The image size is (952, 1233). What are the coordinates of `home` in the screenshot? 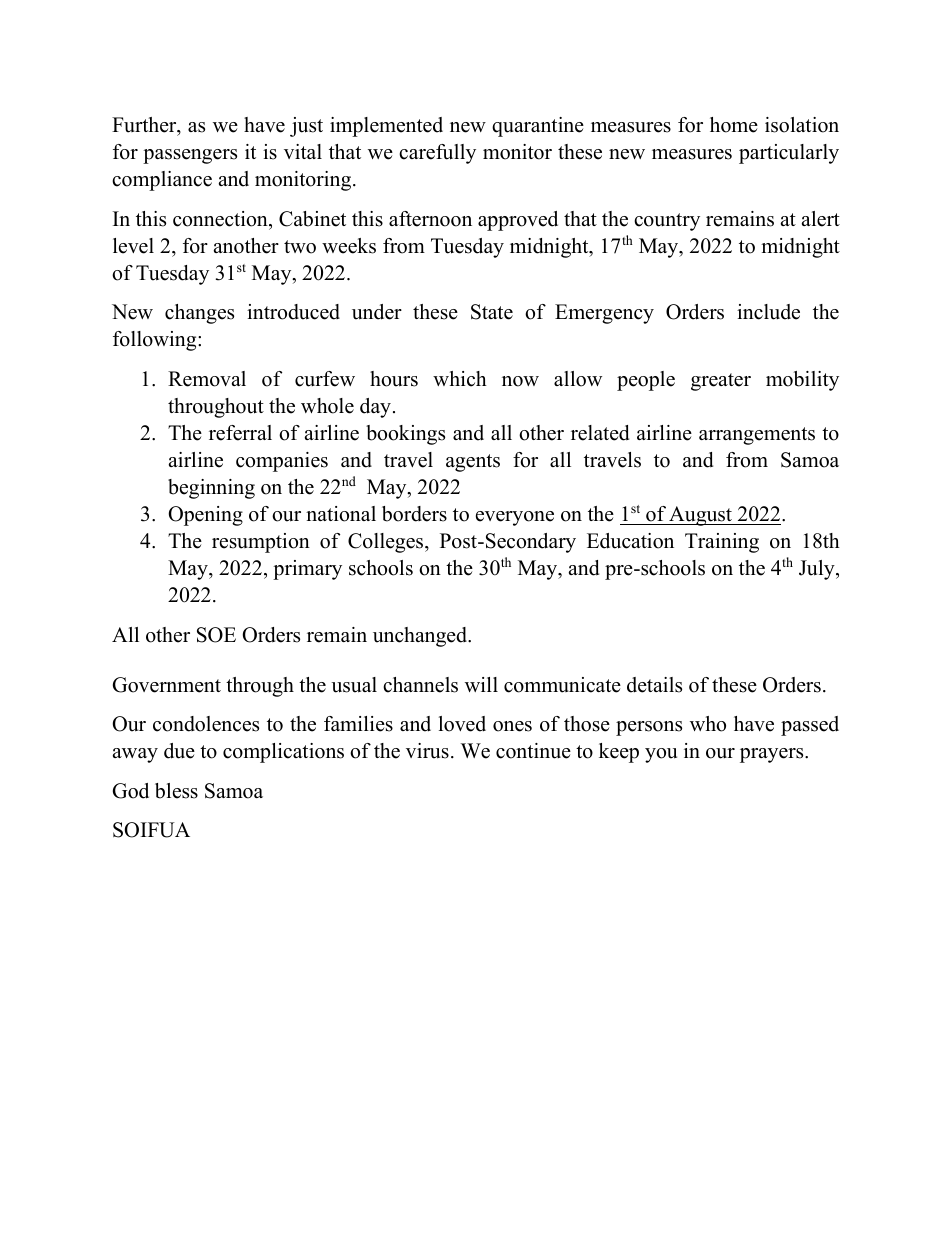 It's located at (734, 125).
